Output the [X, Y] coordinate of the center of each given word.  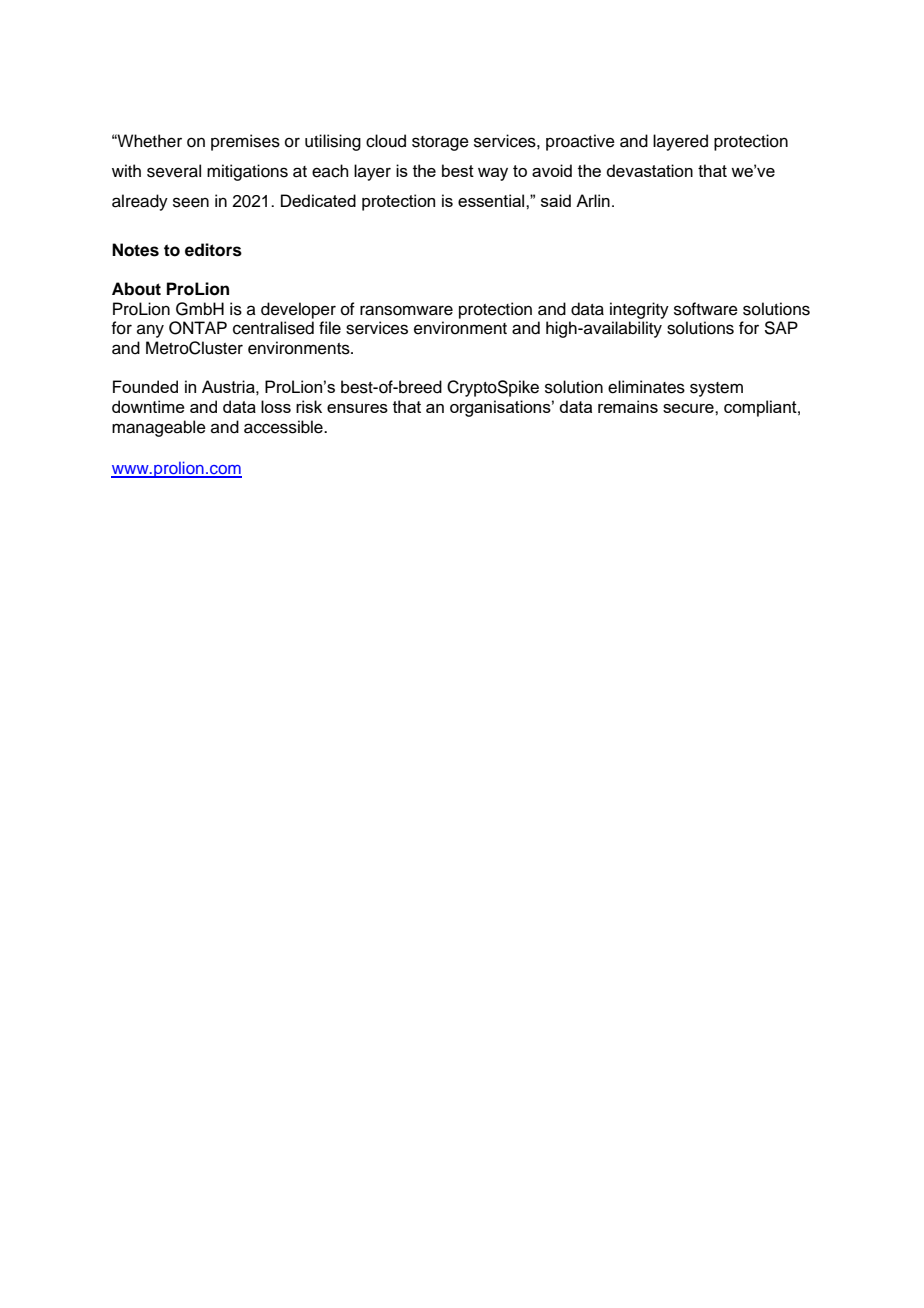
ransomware [406, 310]
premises [245, 142]
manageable [159, 428]
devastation [649, 170]
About [136, 289]
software [706, 309]
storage [440, 143]
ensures [357, 408]
